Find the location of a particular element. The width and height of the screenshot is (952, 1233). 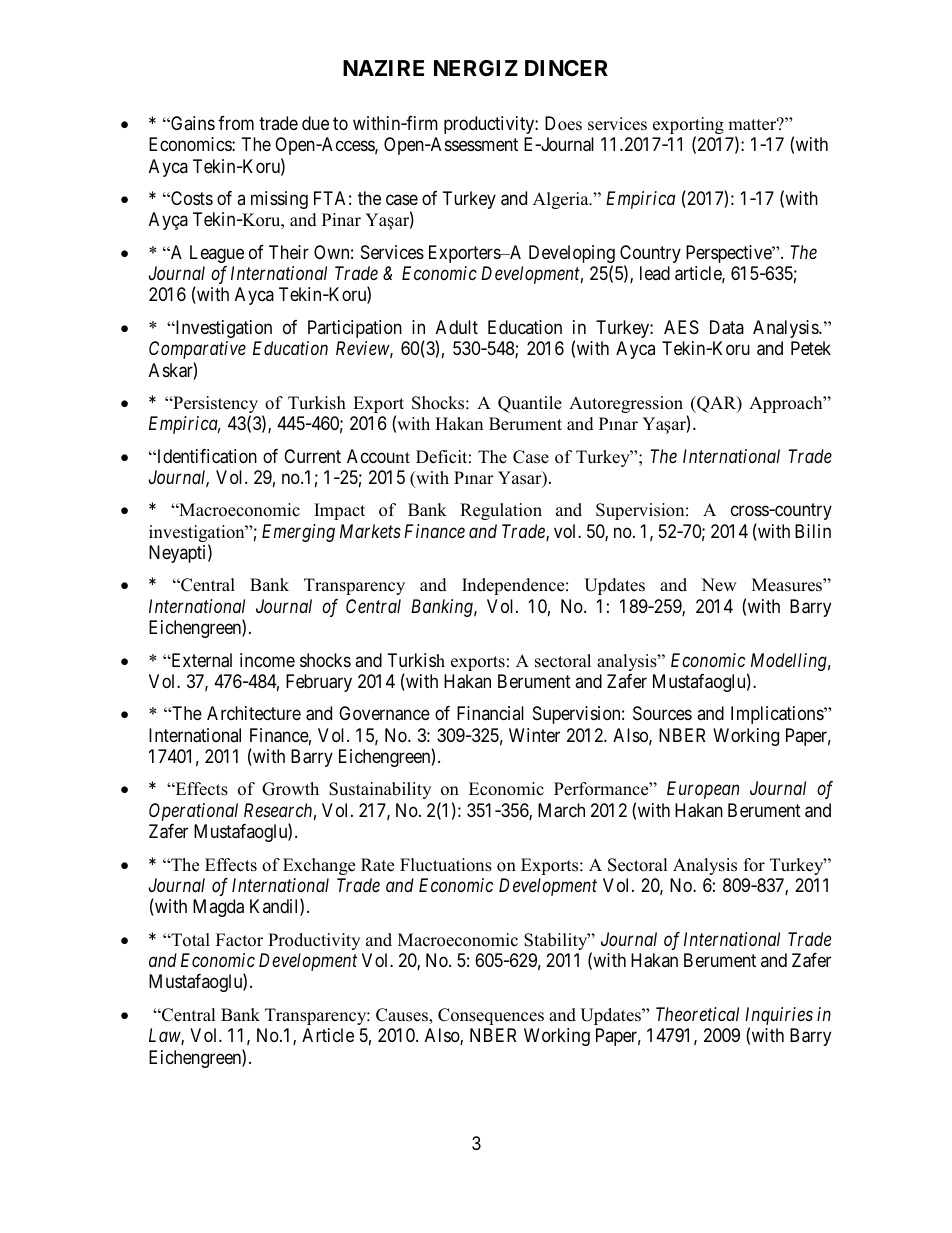

New is located at coordinates (719, 585).
